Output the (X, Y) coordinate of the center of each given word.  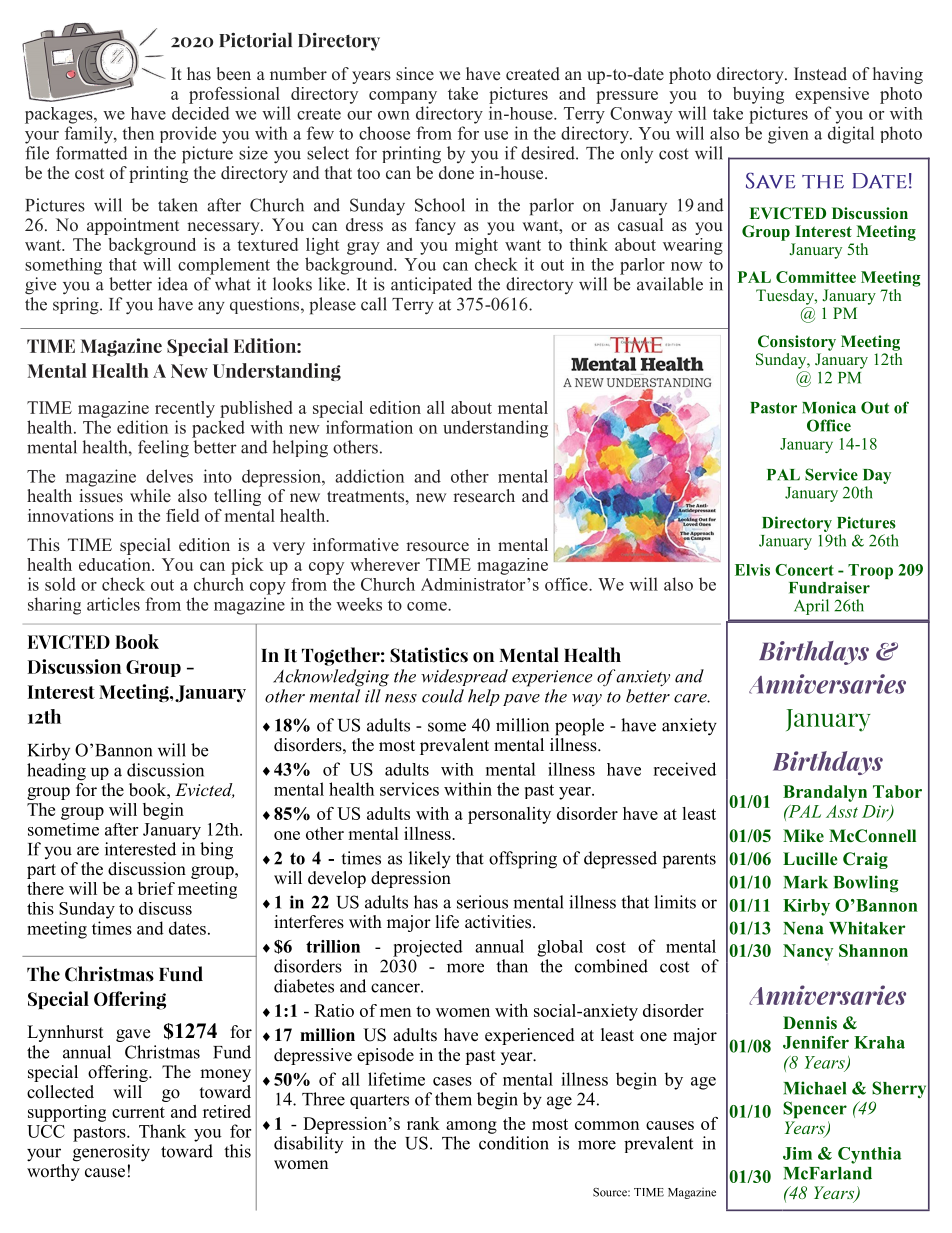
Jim (797, 1153)
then (138, 133)
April (811, 607)
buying (758, 95)
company (403, 97)
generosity (111, 1153)
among (471, 1127)
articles (113, 604)
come (428, 606)
